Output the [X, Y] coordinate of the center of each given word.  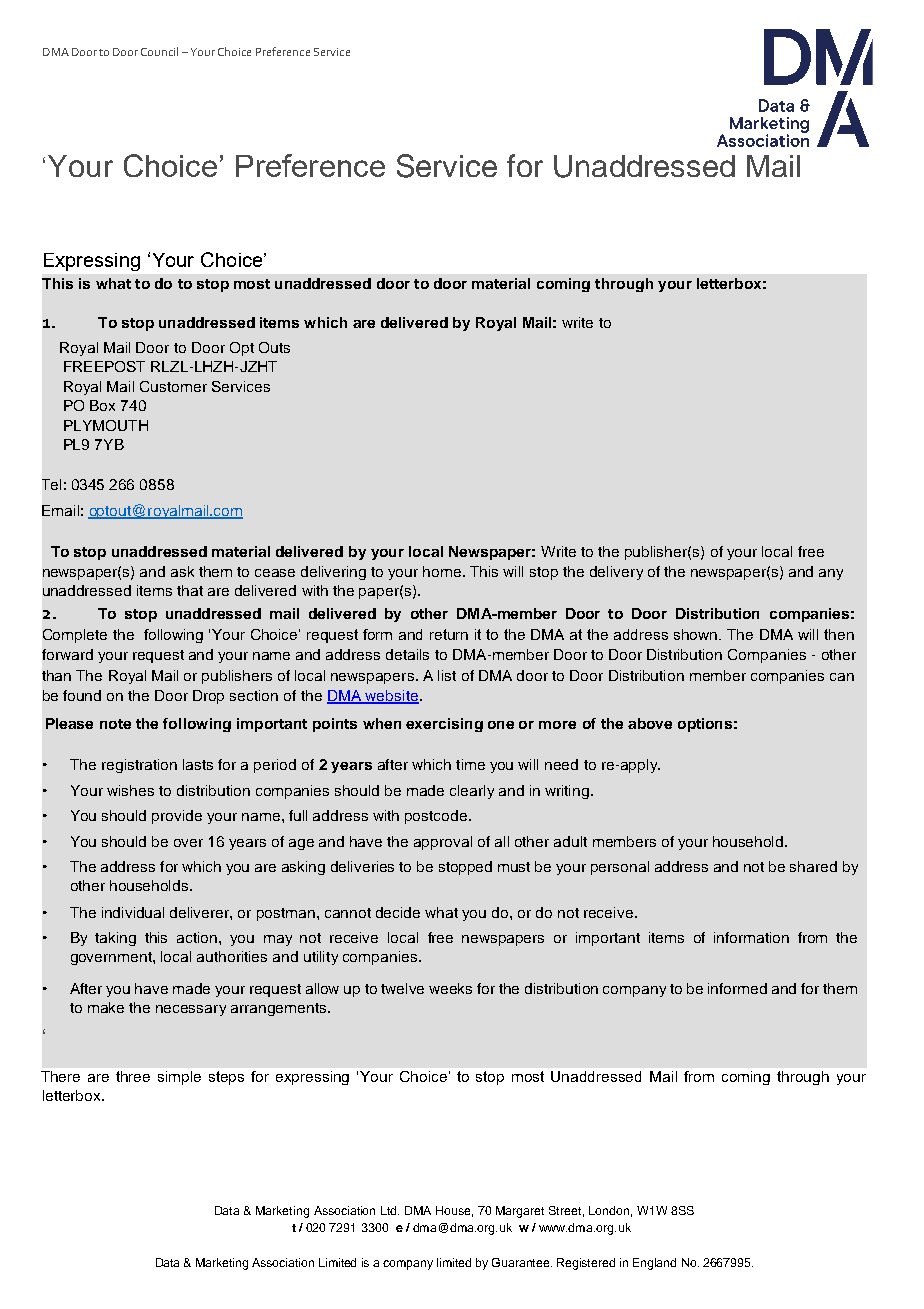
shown [697, 634]
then [839, 634]
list [447, 675]
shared [813, 866]
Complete [75, 636]
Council [159, 51]
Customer [173, 386]
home [443, 571]
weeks [450, 988]
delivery [616, 573]
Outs [274, 347]
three [133, 1076]
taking [115, 939]
